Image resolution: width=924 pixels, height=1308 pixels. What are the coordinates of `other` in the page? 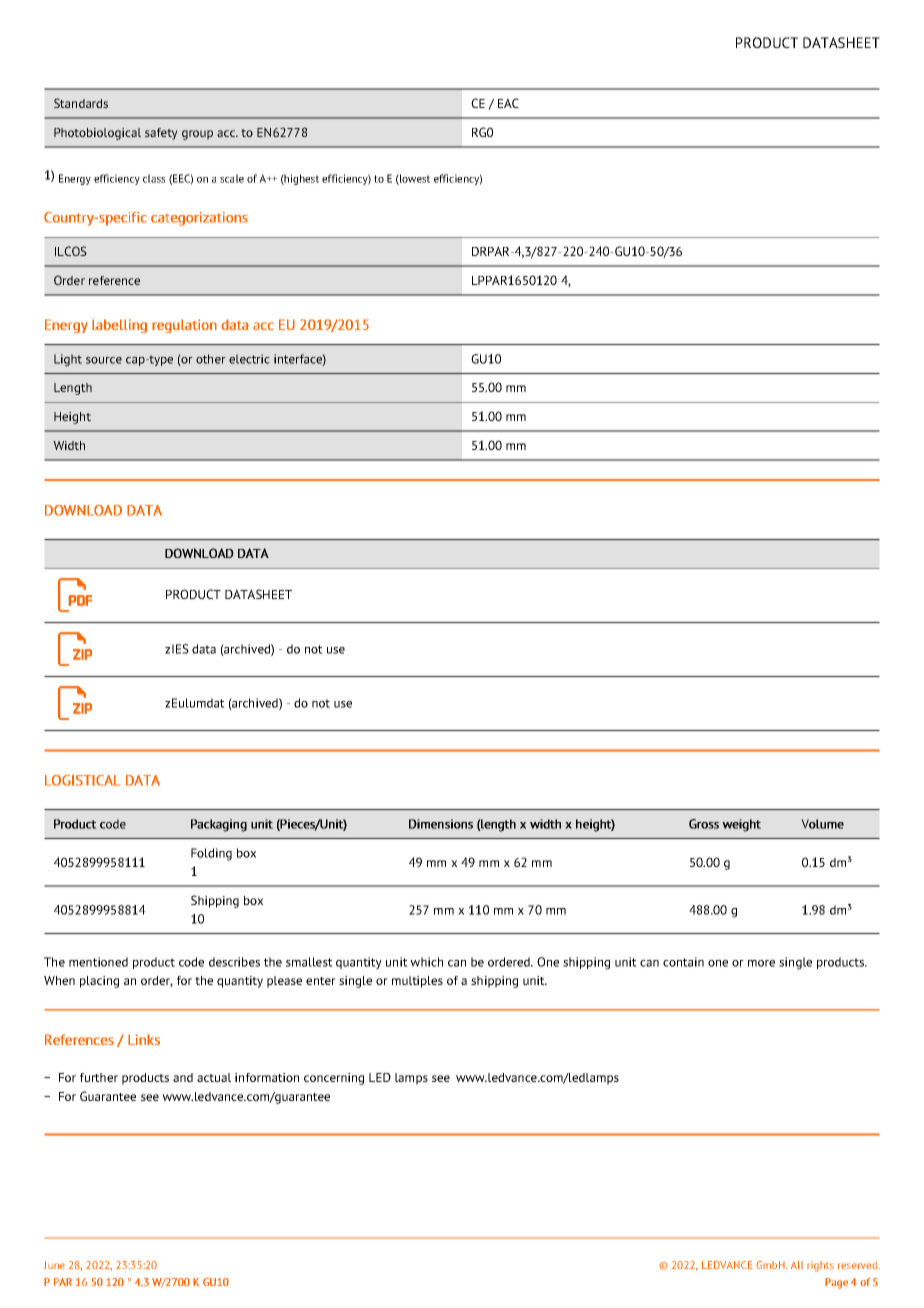 It's located at (211, 359).
